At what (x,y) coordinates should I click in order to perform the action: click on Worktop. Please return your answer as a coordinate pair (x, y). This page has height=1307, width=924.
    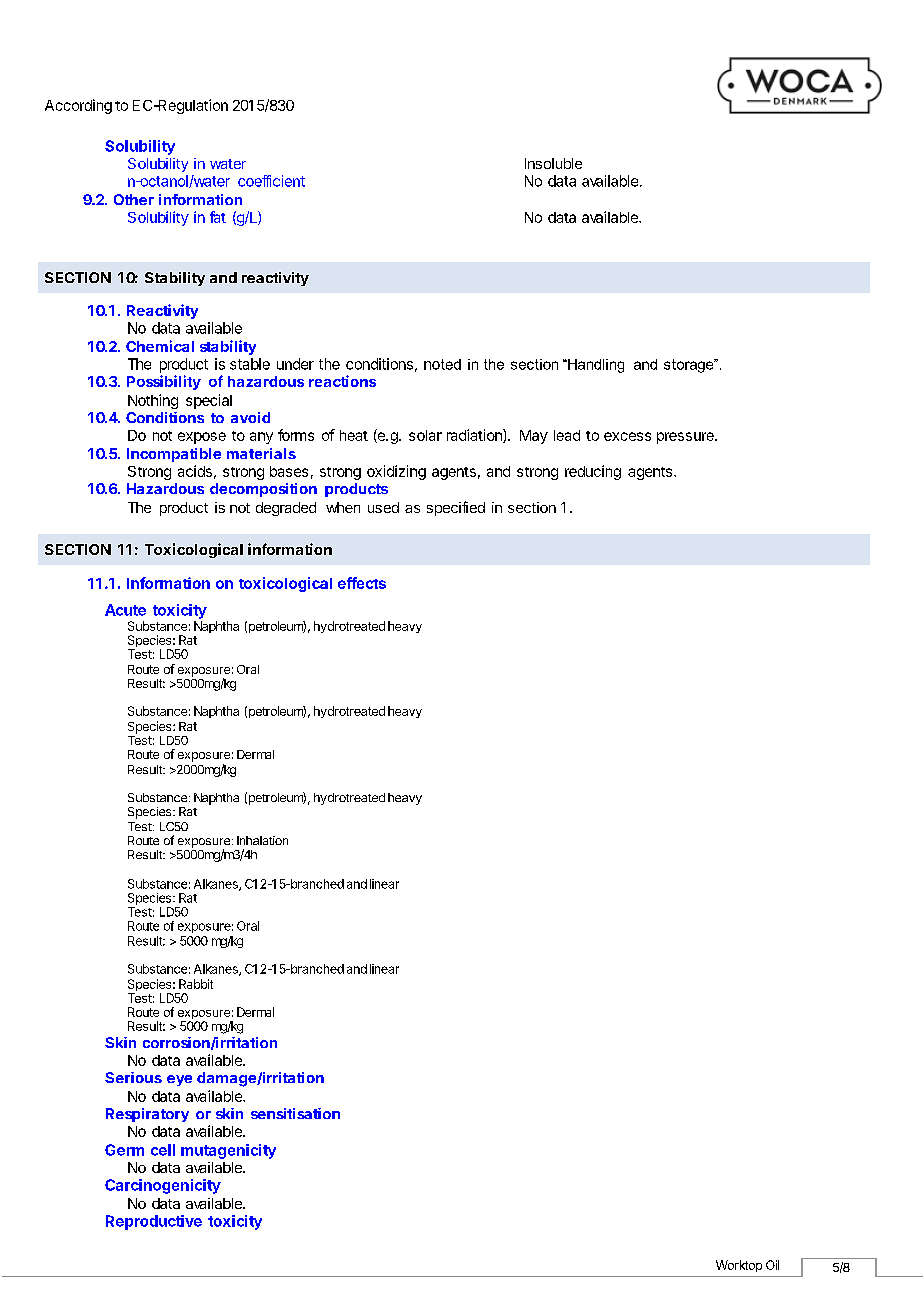
    Looking at the image, I should click on (739, 1266).
